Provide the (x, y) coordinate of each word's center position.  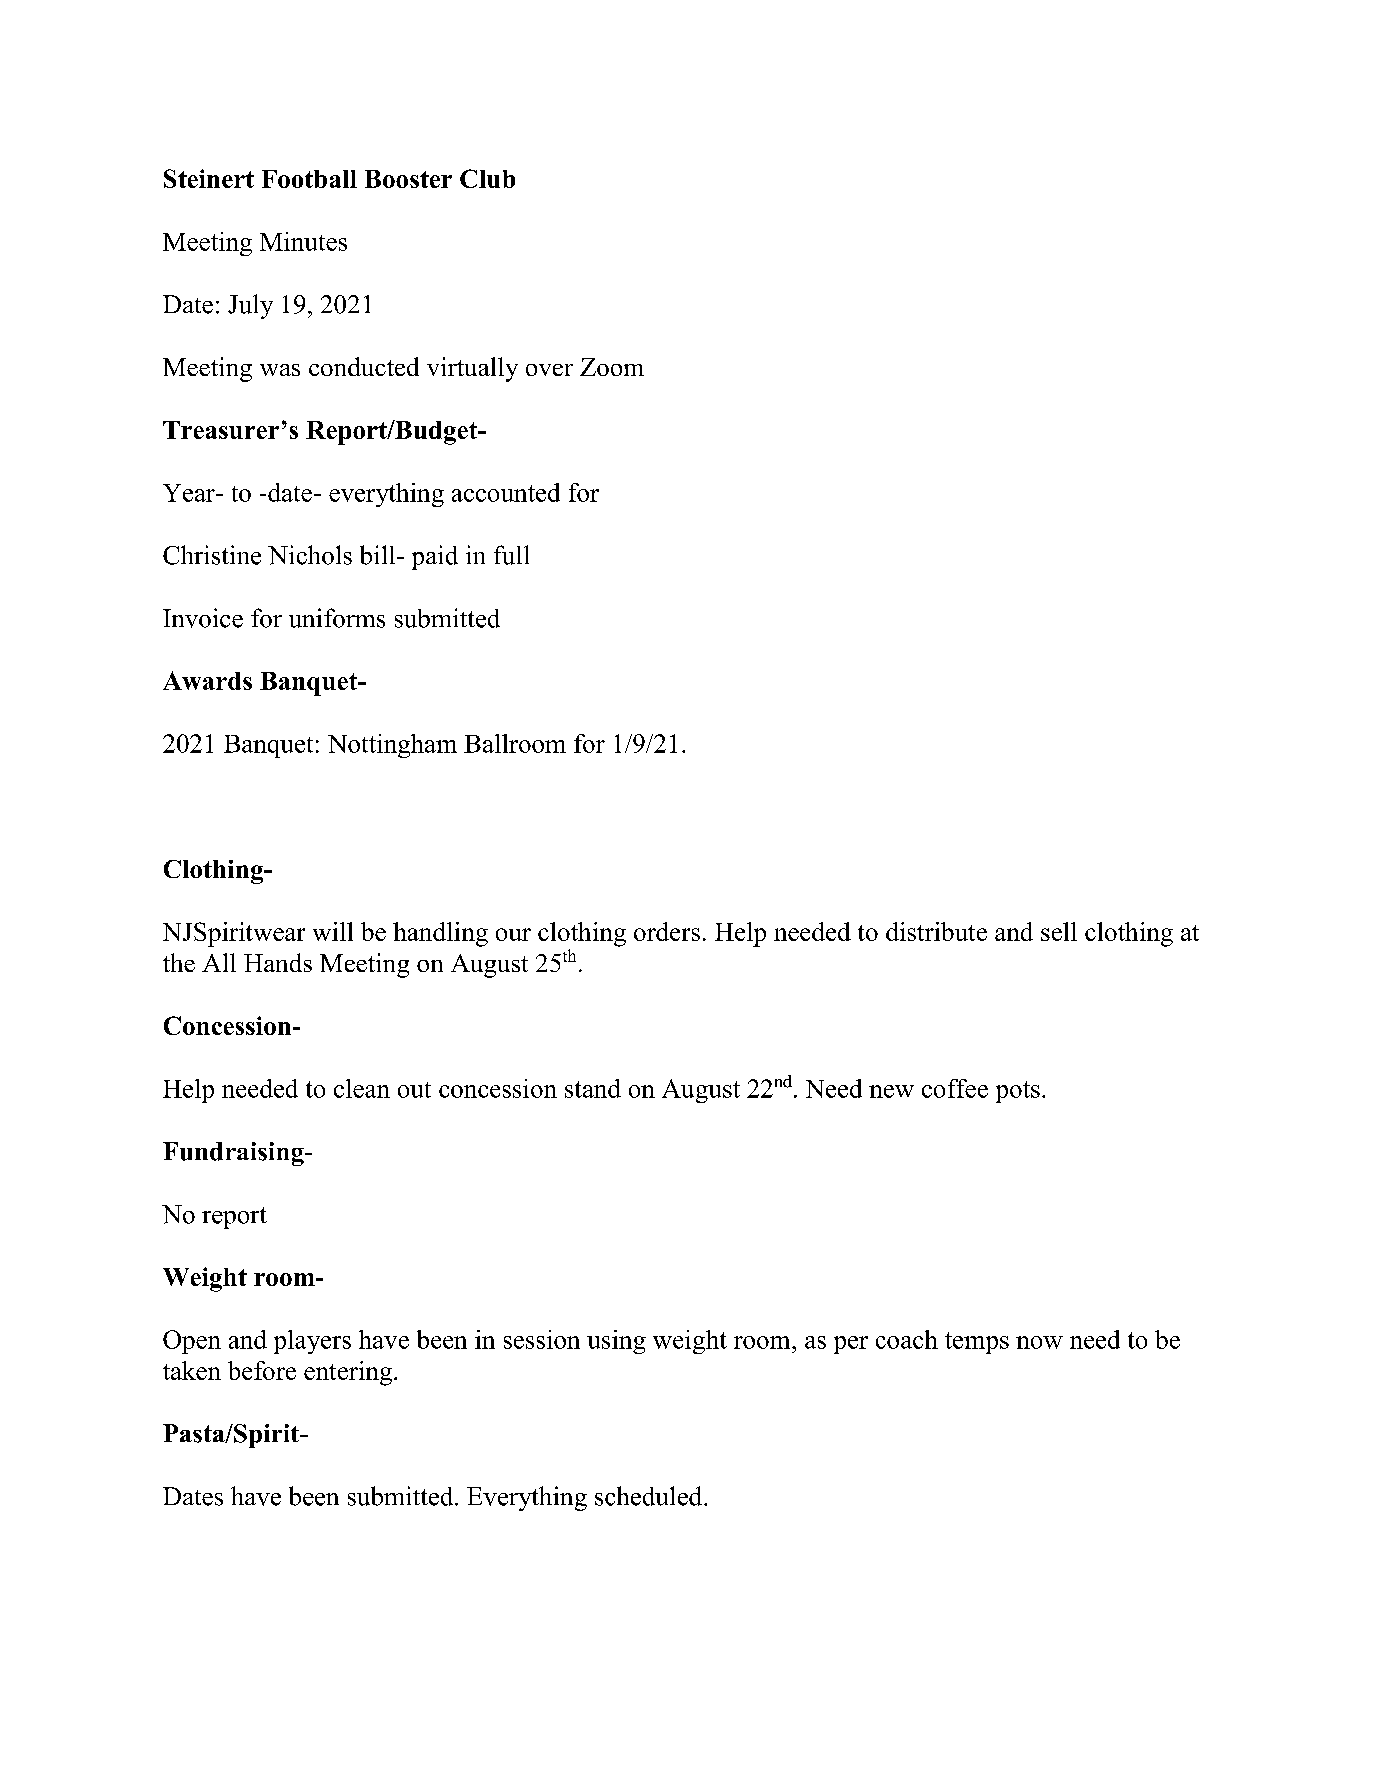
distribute (936, 931)
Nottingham (392, 746)
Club (487, 178)
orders (667, 931)
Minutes (303, 241)
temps (977, 1343)
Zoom (612, 367)
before (262, 1370)
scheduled (650, 1496)
